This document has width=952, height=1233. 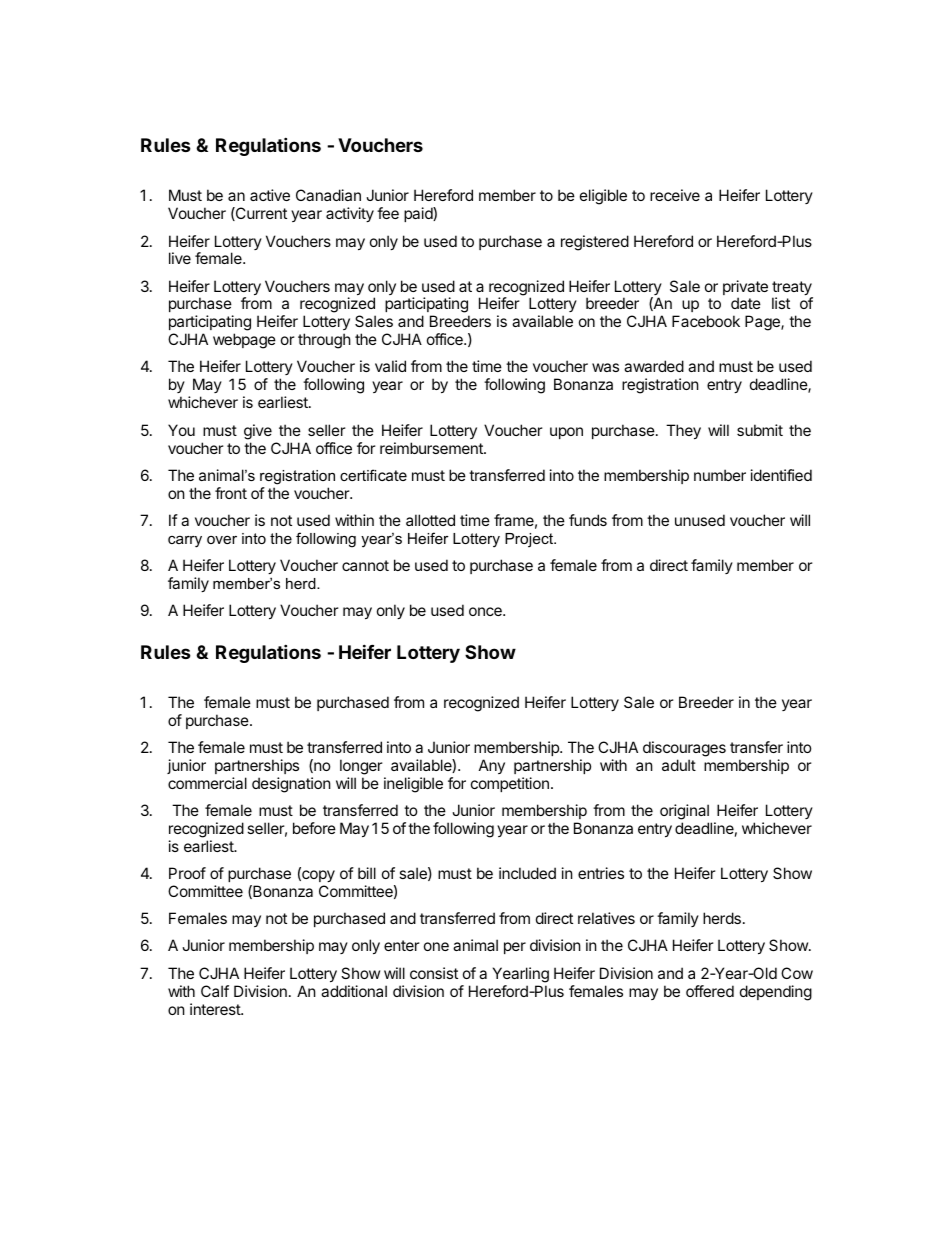 What do you see at coordinates (530, 540) in the document?
I see `Project` at bounding box center [530, 540].
